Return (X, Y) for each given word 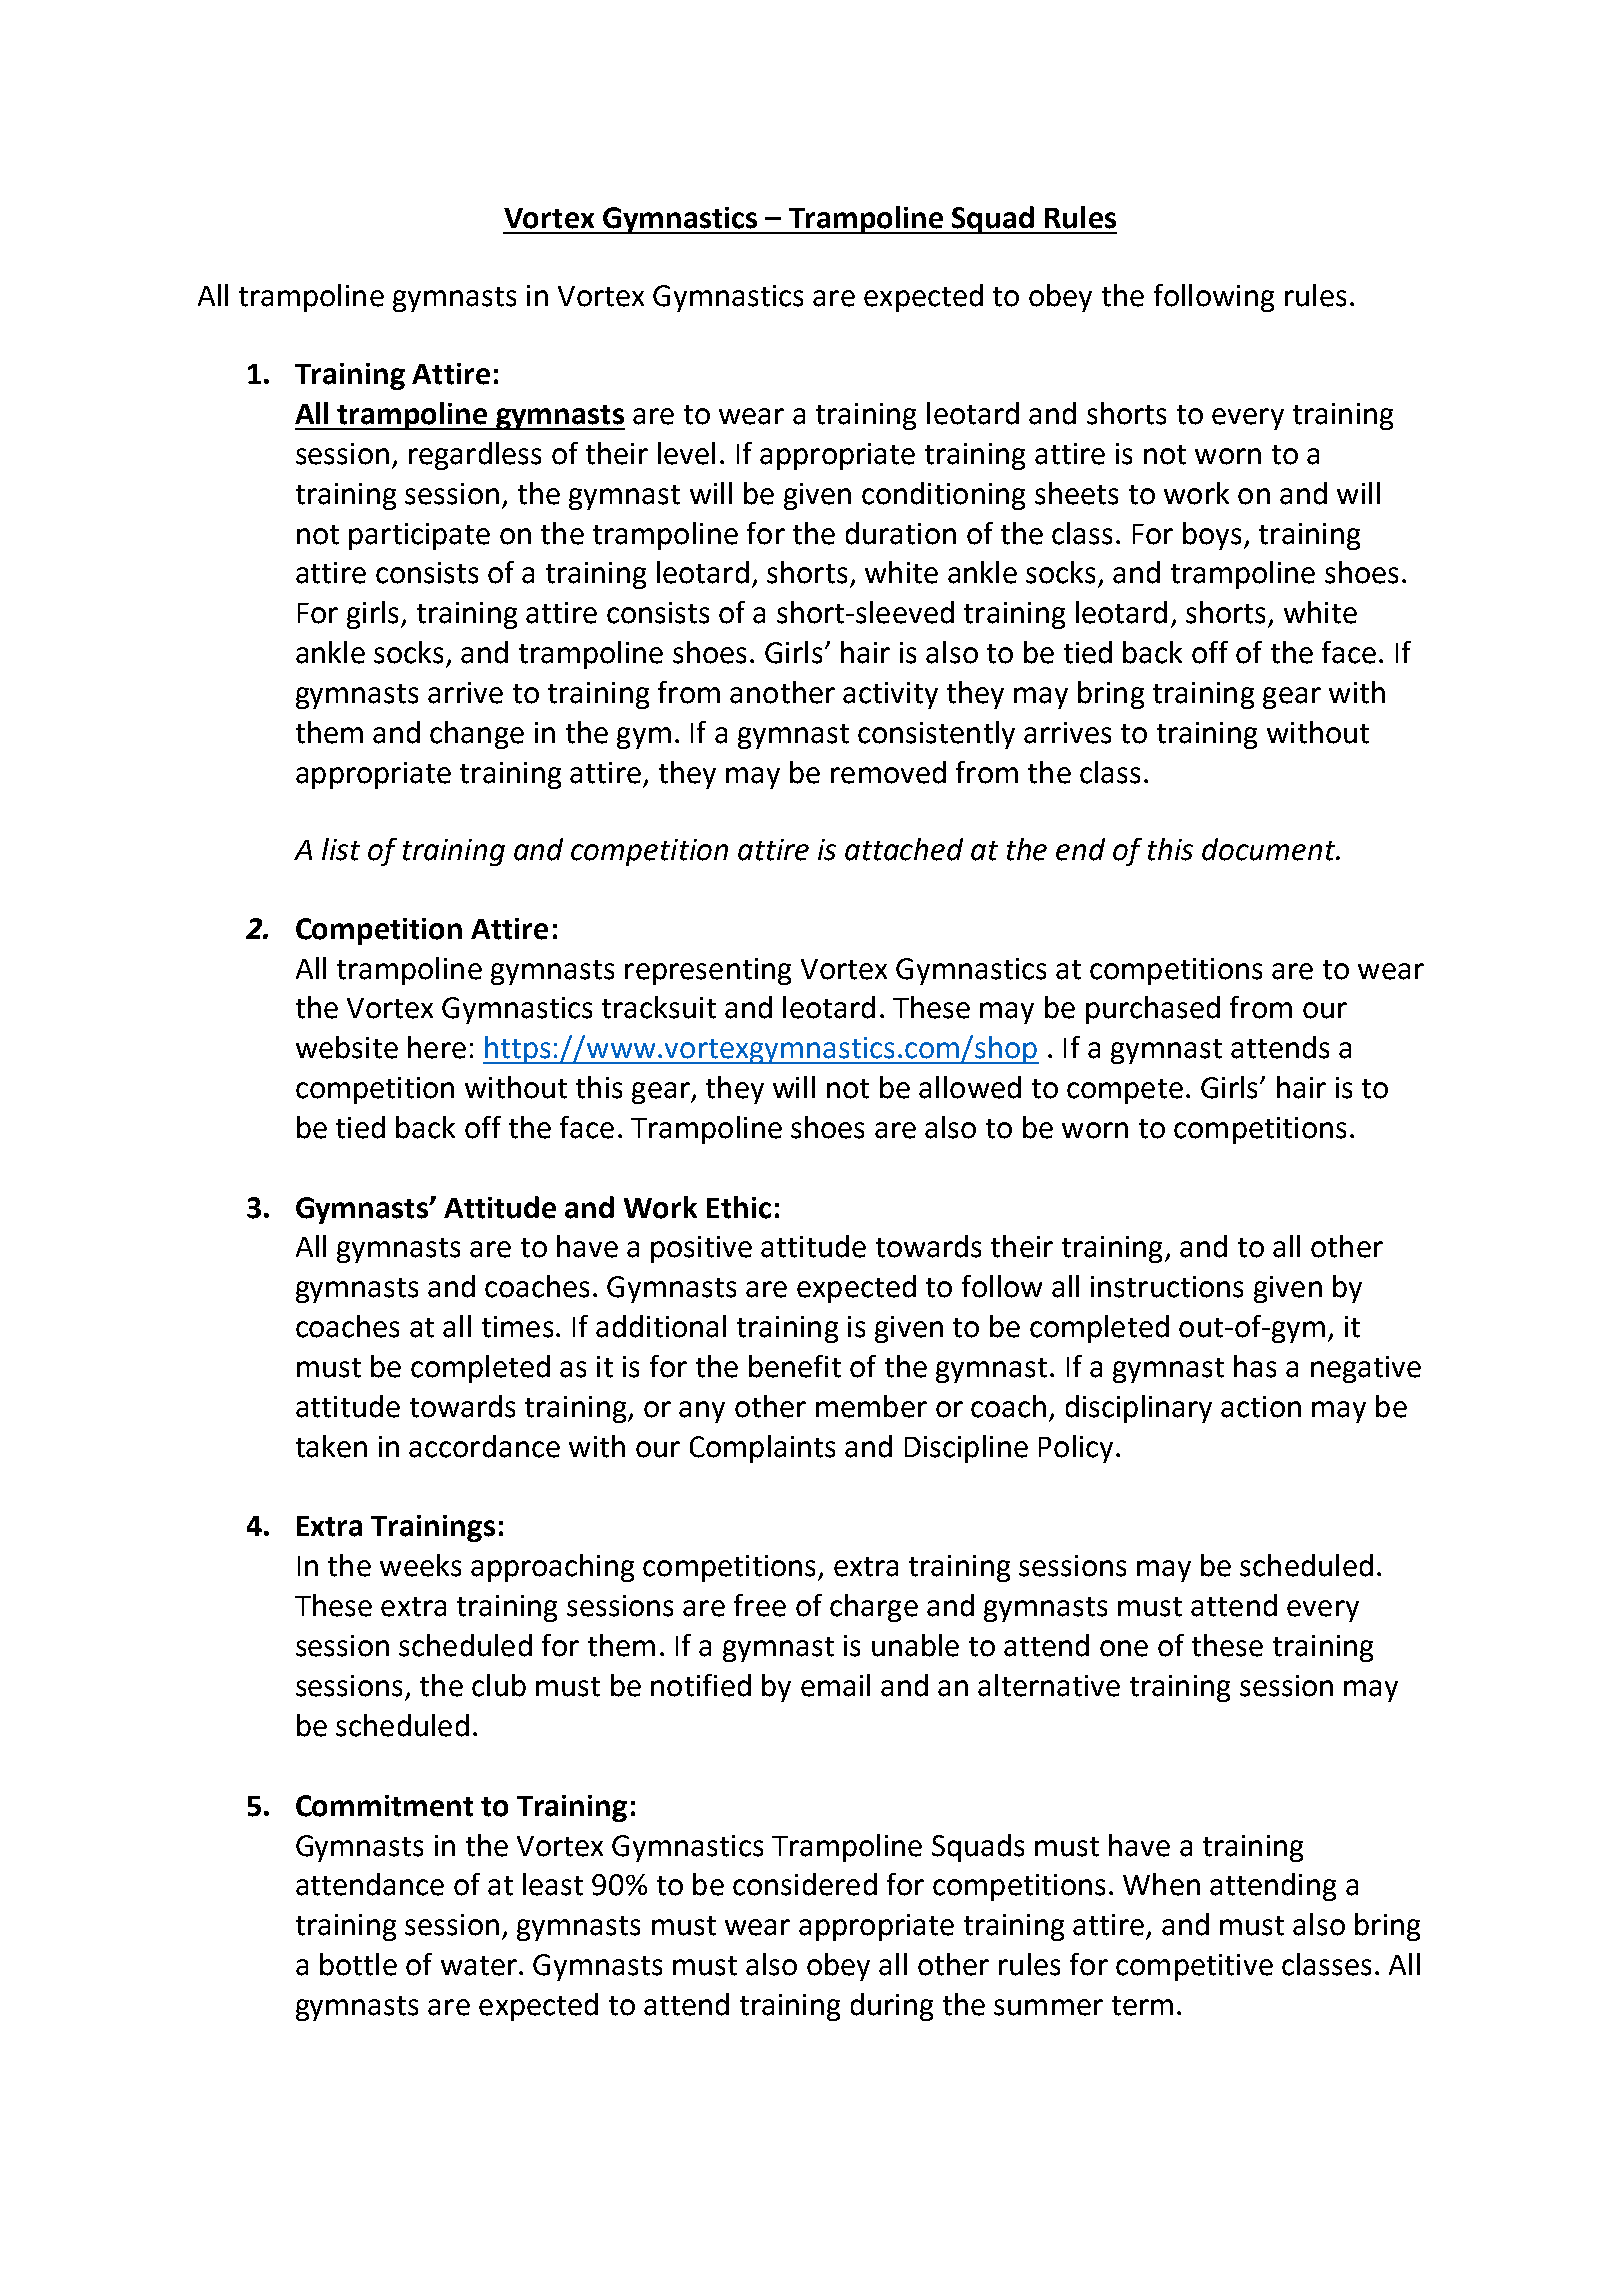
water (479, 1966)
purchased (1153, 1010)
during (892, 2007)
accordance (484, 1446)
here (437, 1047)
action (1261, 1407)
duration (901, 533)
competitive (1194, 1967)
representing (708, 971)
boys (1212, 536)
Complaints (762, 1449)
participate (419, 536)
